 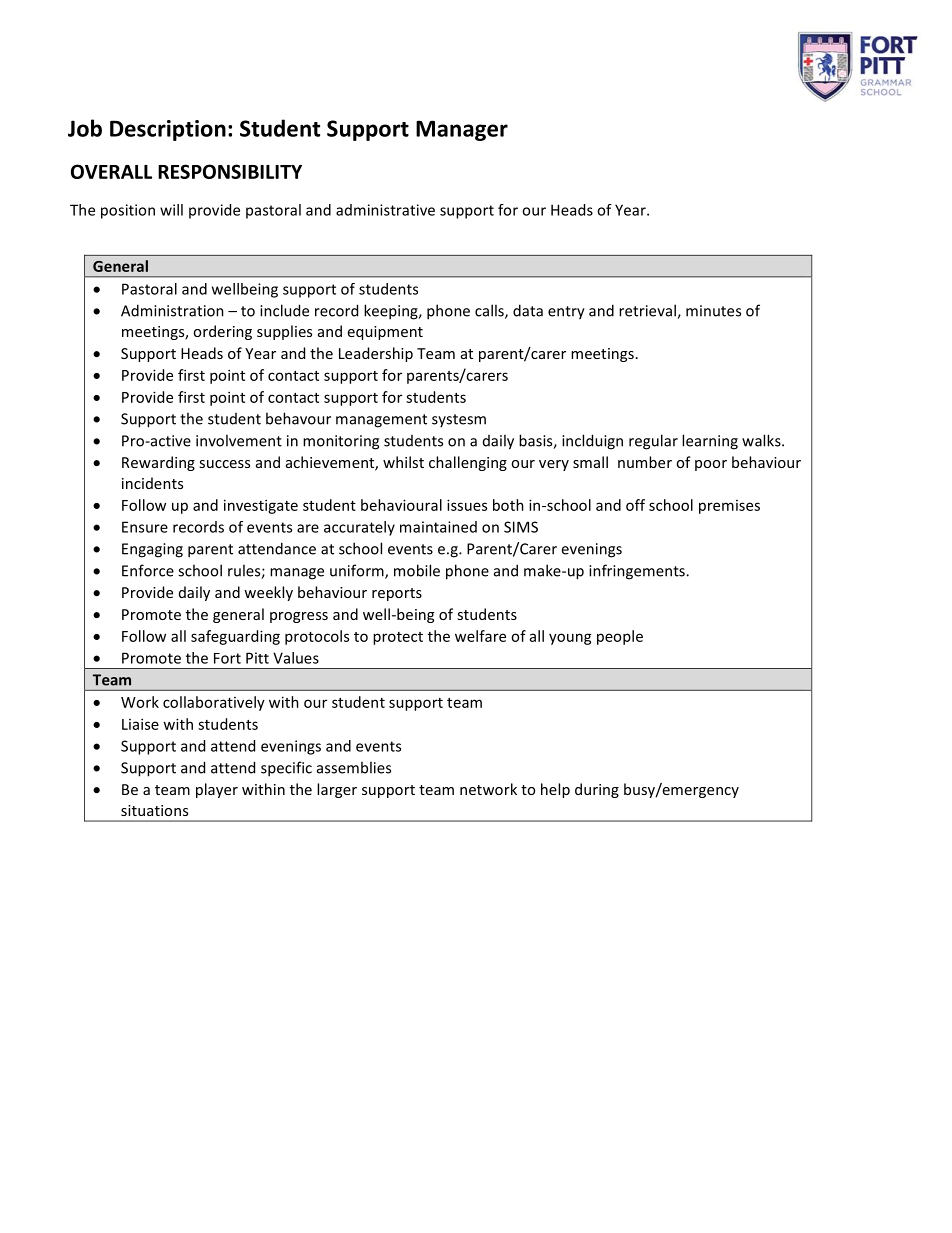 What do you see at coordinates (168, 130) in the screenshot?
I see `Description` at bounding box center [168, 130].
